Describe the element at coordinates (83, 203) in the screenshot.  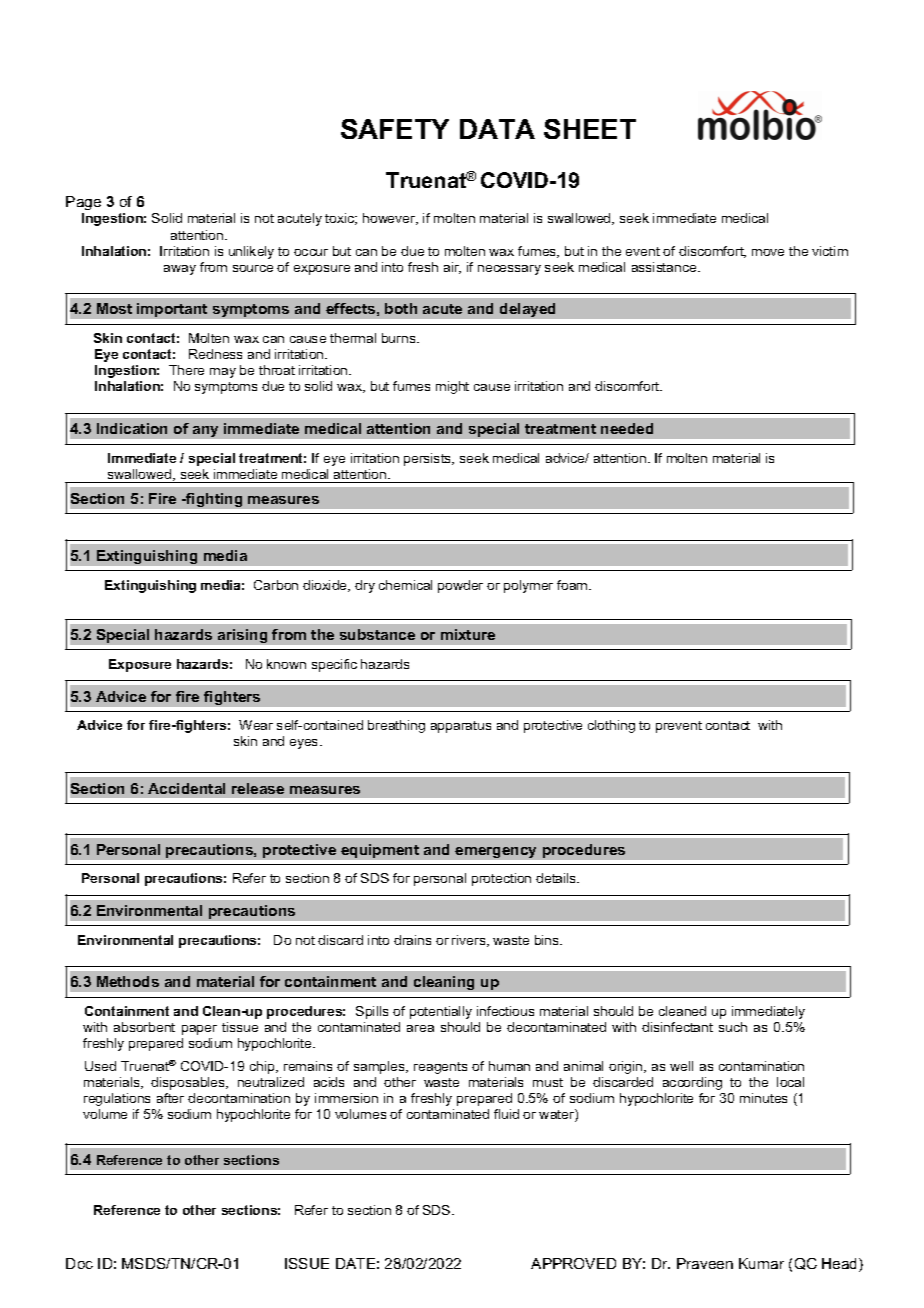
I see `Page` at that location.
